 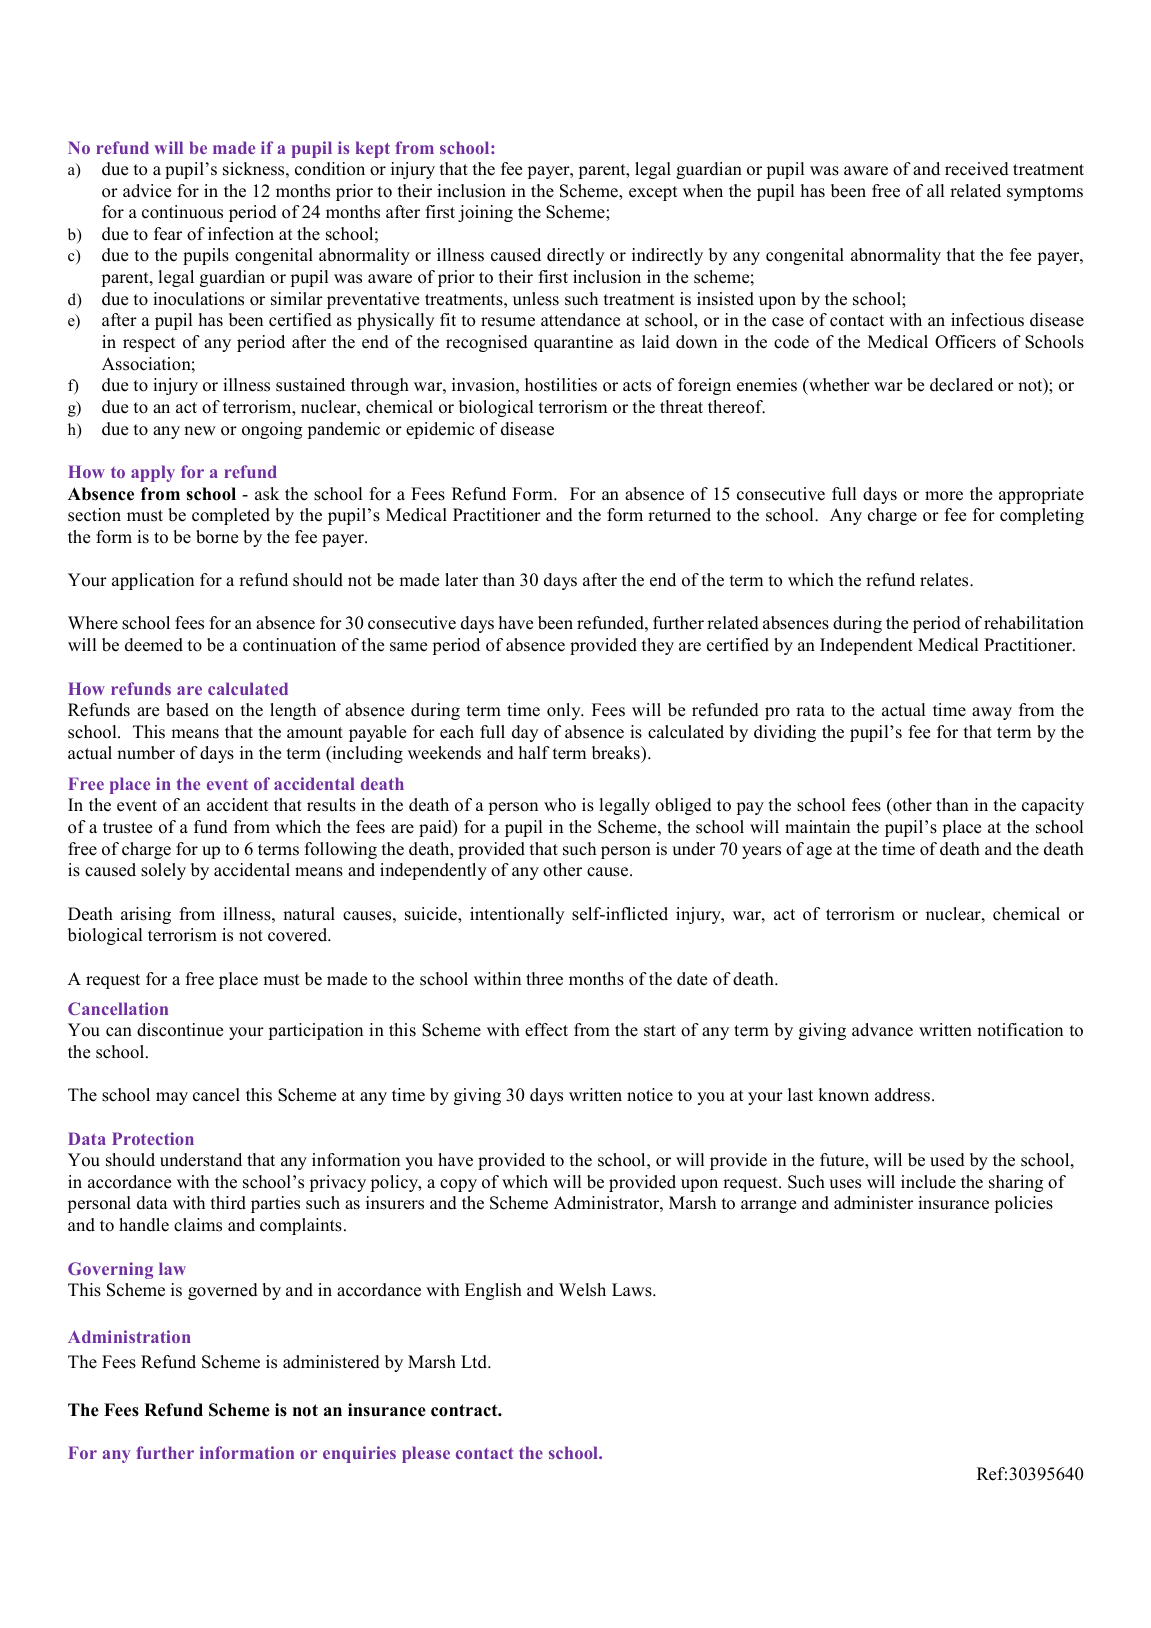 What do you see at coordinates (182, 212) in the page?
I see `continuous` at bounding box center [182, 212].
